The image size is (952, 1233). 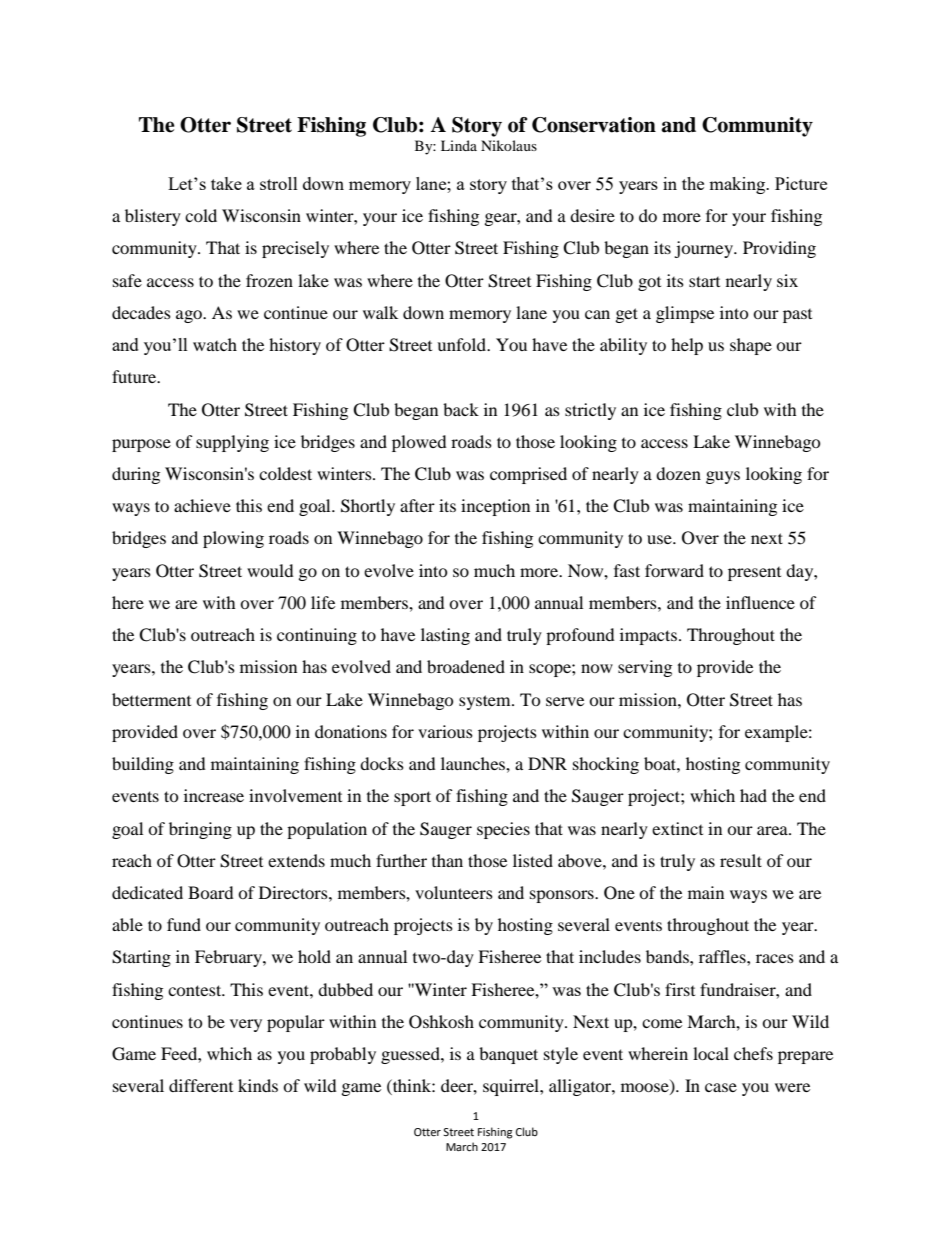 What do you see at coordinates (753, 795) in the image?
I see `had` at bounding box center [753, 795].
